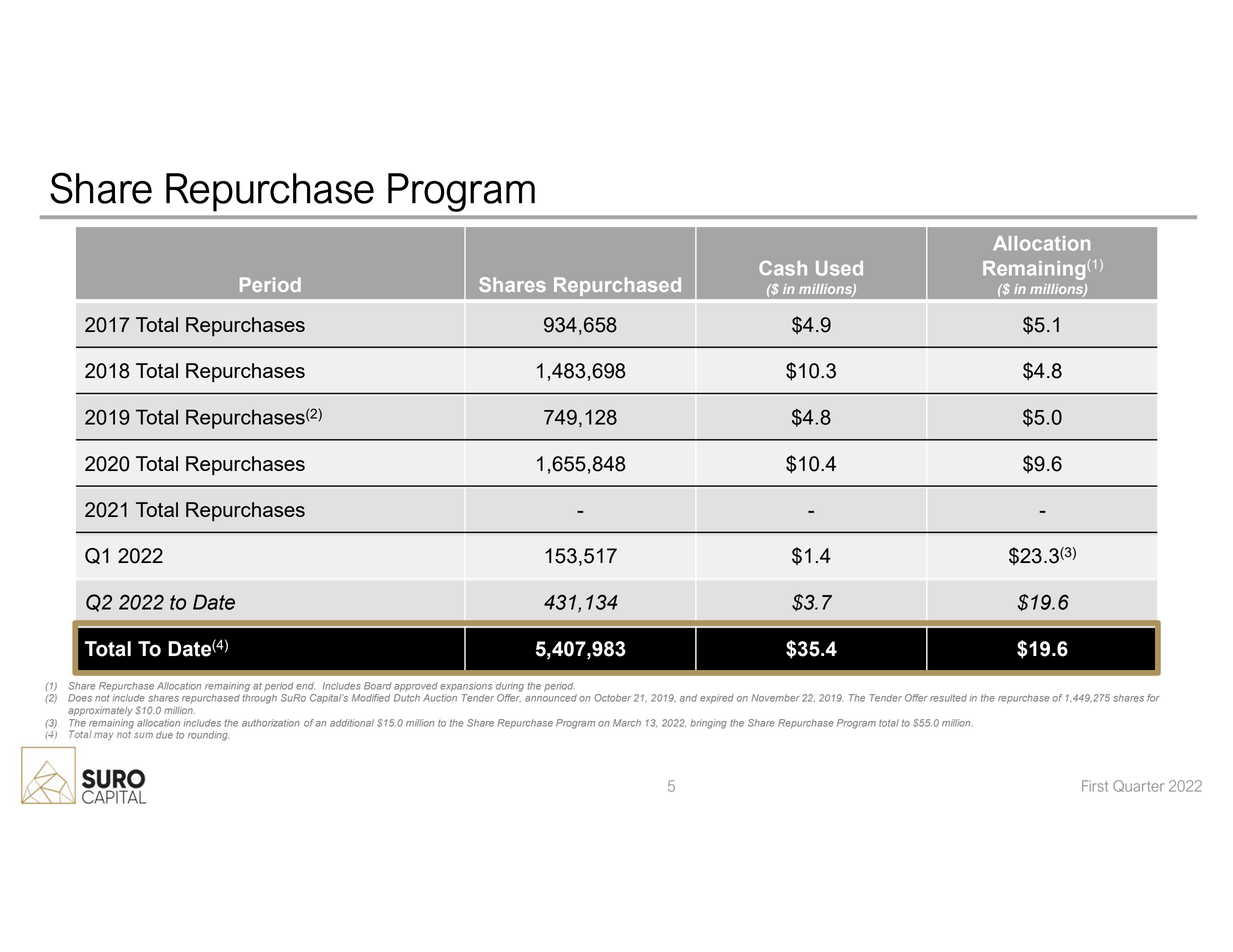 The image size is (1233, 952). I want to click on and, so click(688, 698).
